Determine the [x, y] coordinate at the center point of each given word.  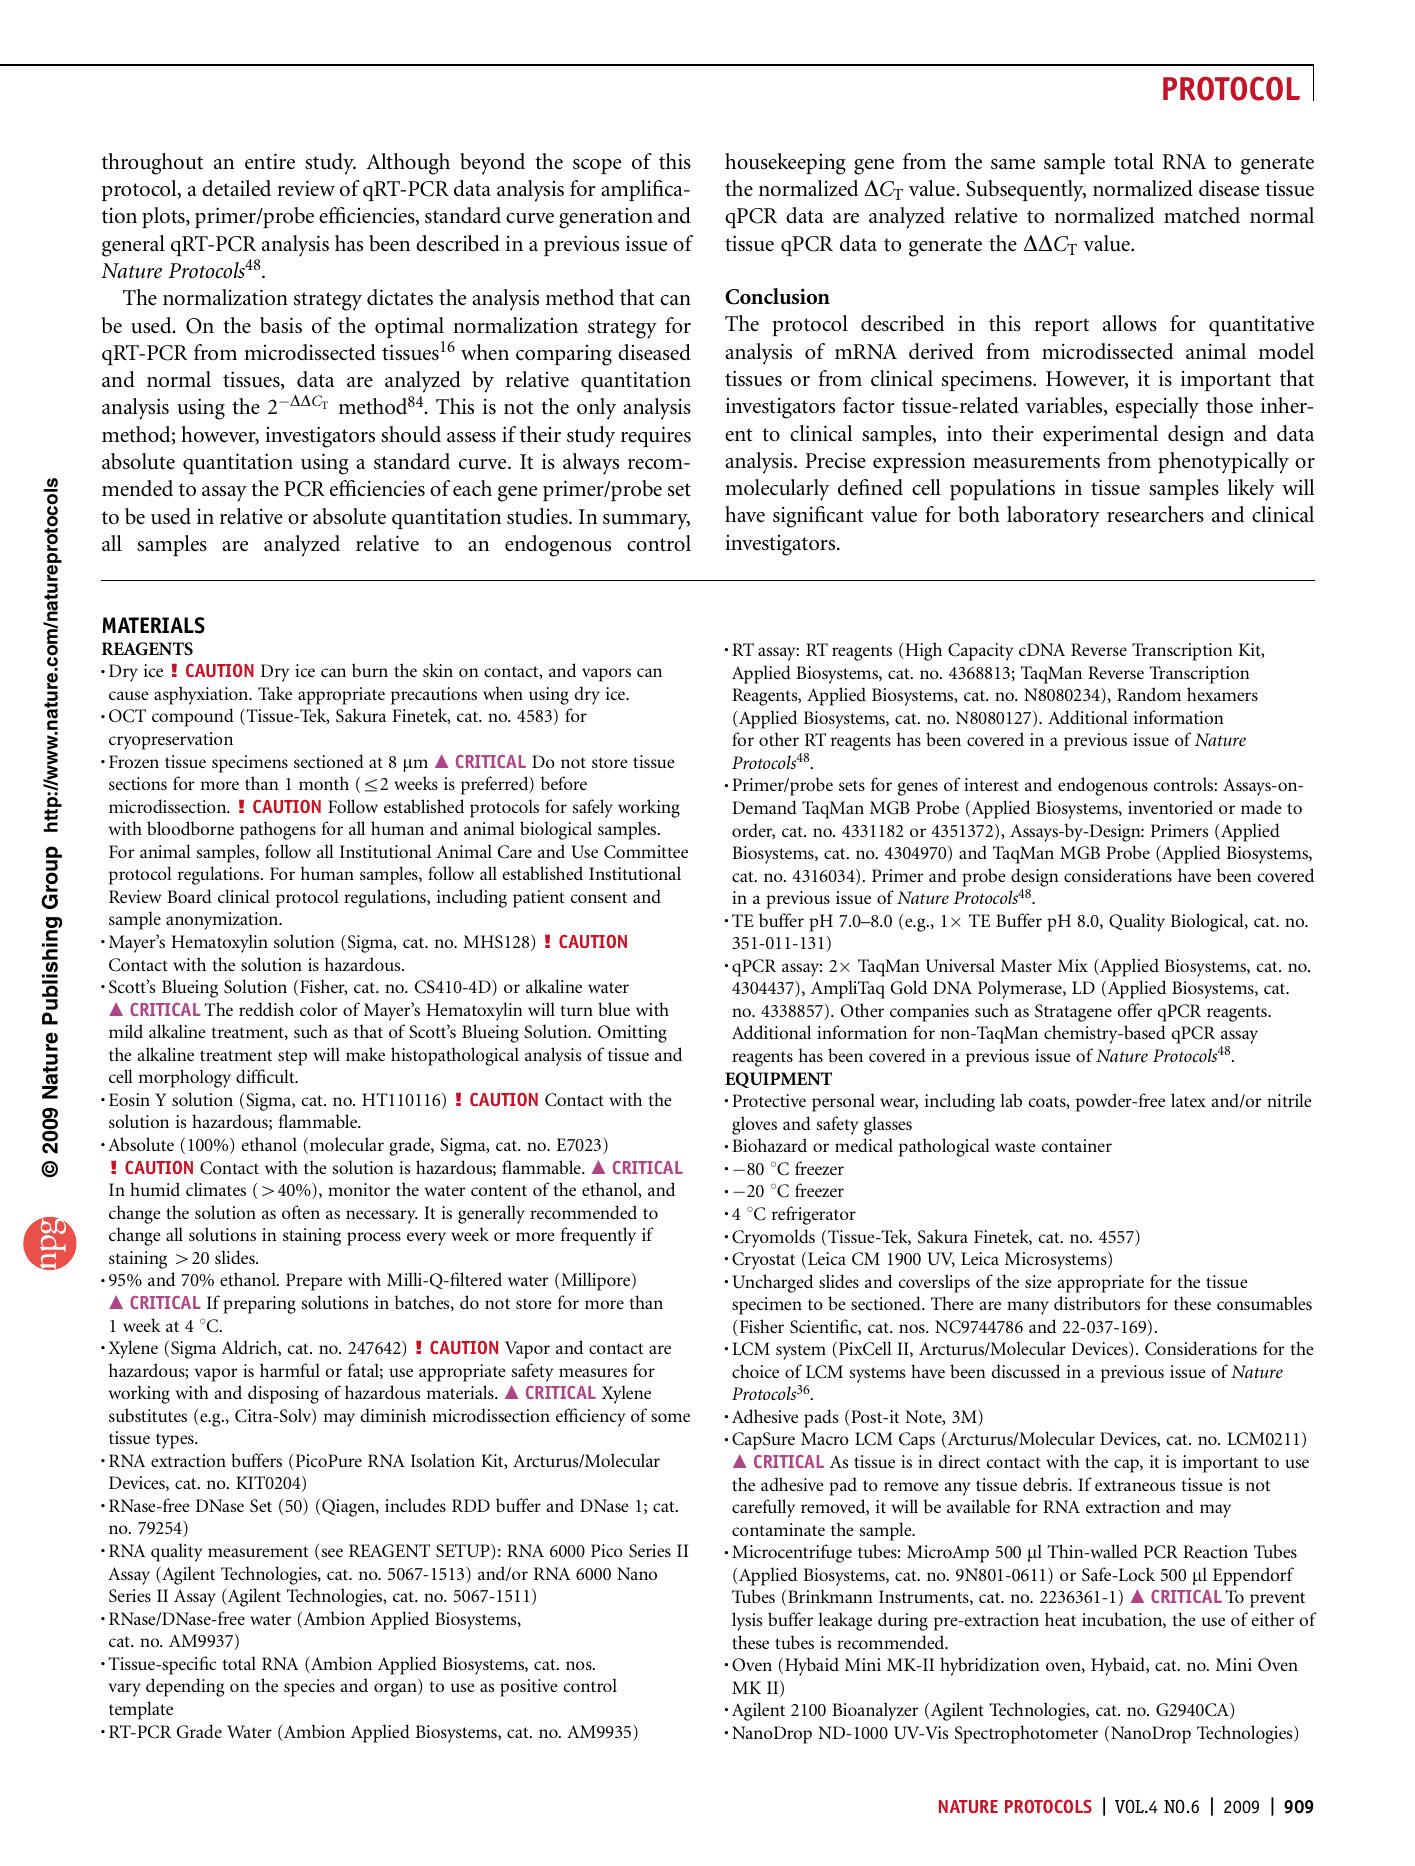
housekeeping [785, 164]
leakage [845, 1621]
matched [1202, 215]
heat [1060, 1619]
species [309, 1688]
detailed [236, 188]
